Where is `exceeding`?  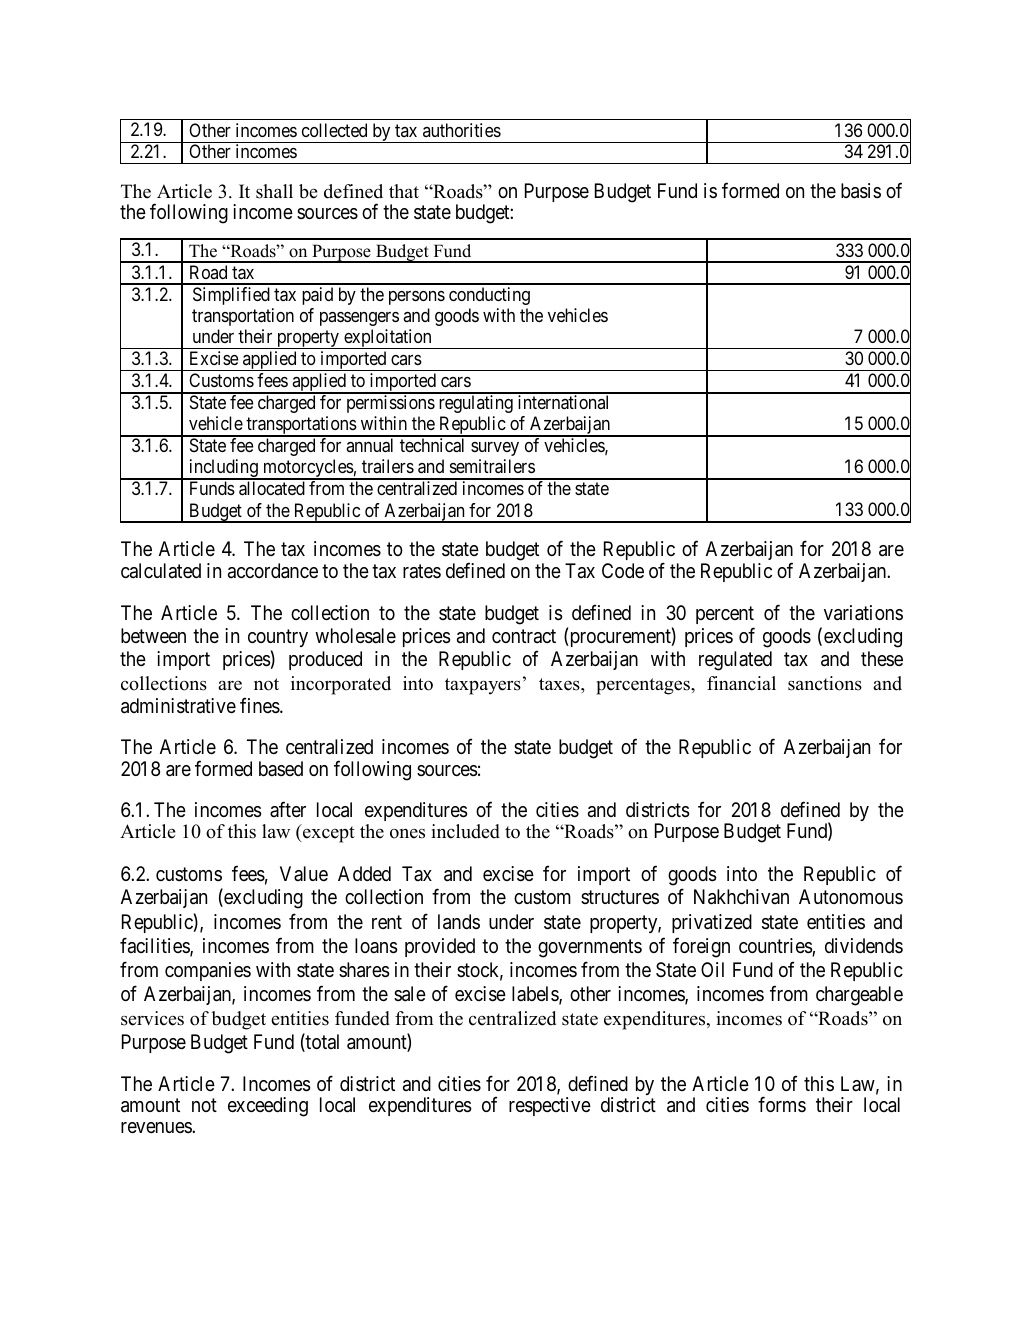 exceeding is located at coordinates (268, 1107).
